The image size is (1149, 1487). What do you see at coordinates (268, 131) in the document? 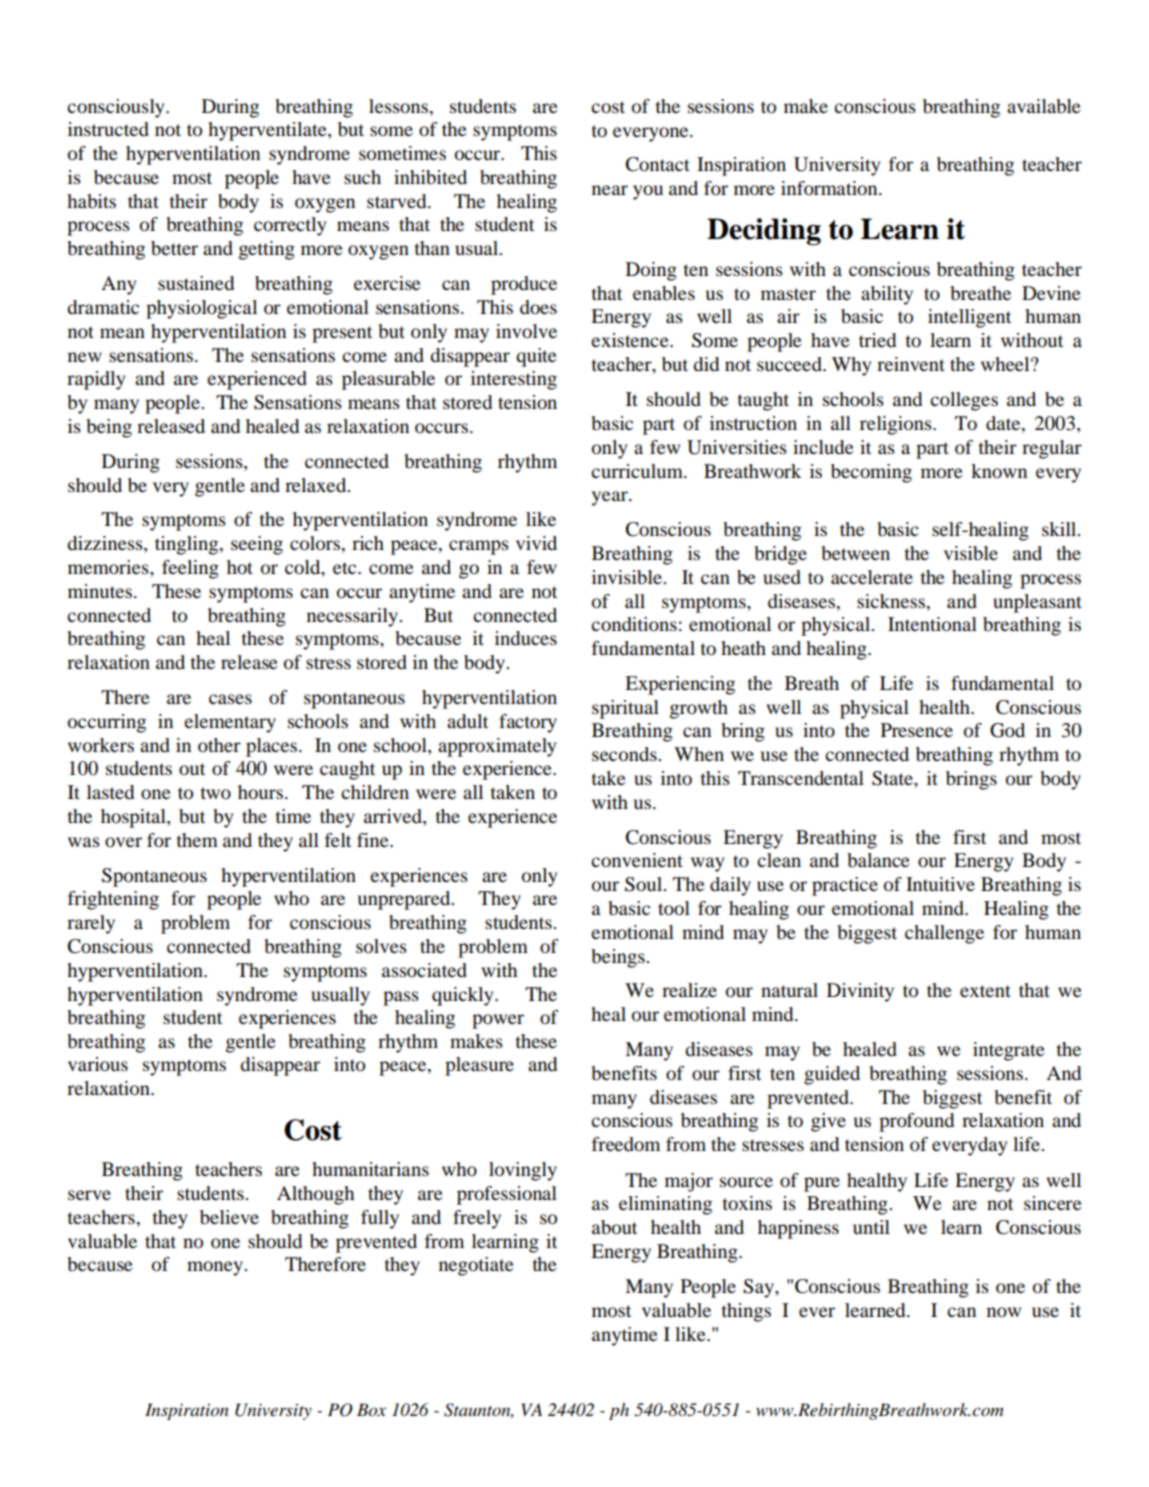
I see `hyperventilate` at bounding box center [268, 131].
